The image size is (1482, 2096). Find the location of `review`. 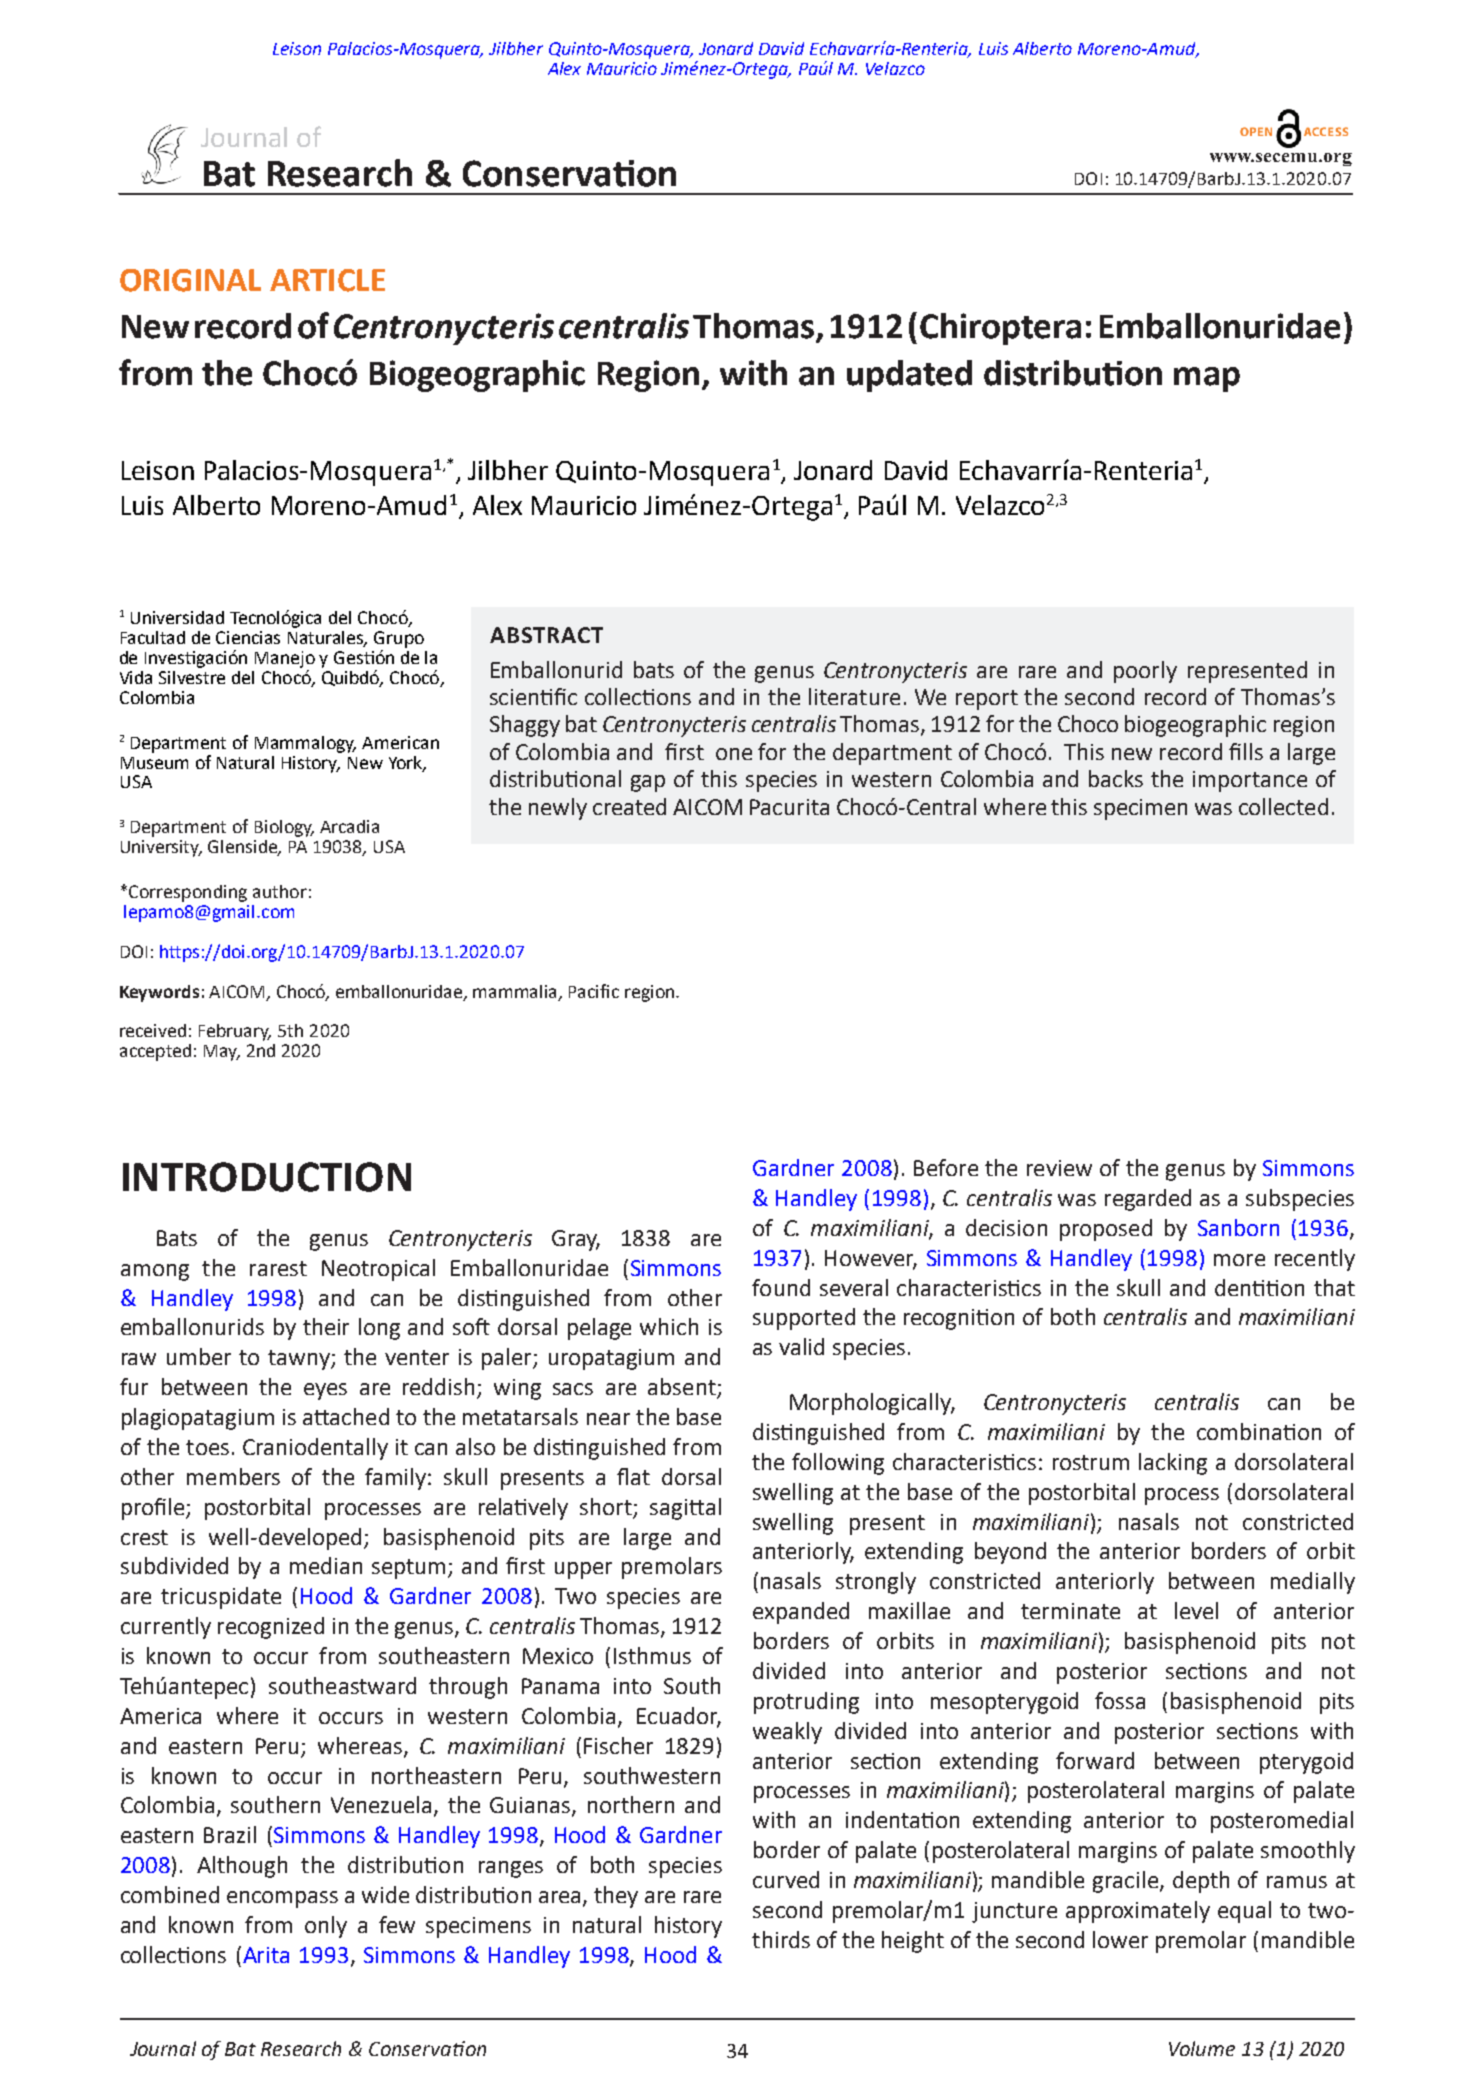

review is located at coordinates (1059, 1168).
